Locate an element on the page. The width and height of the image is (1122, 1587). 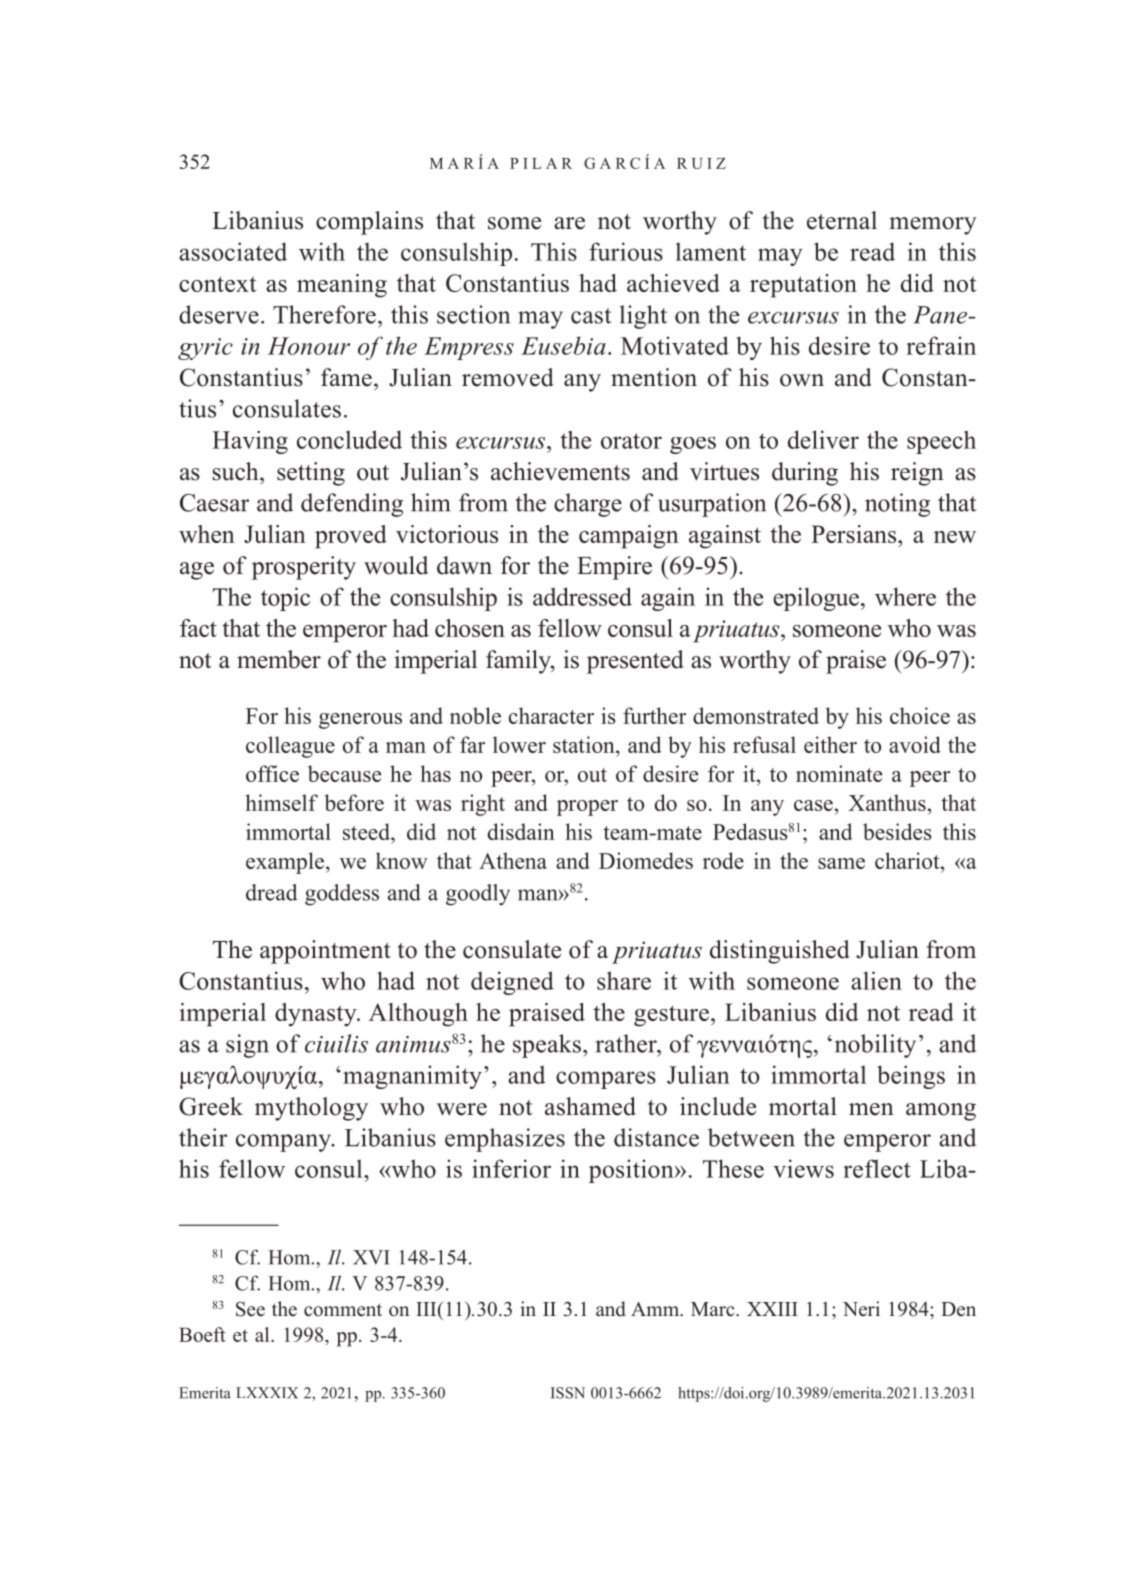
furious is located at coordinates (626, 251).
